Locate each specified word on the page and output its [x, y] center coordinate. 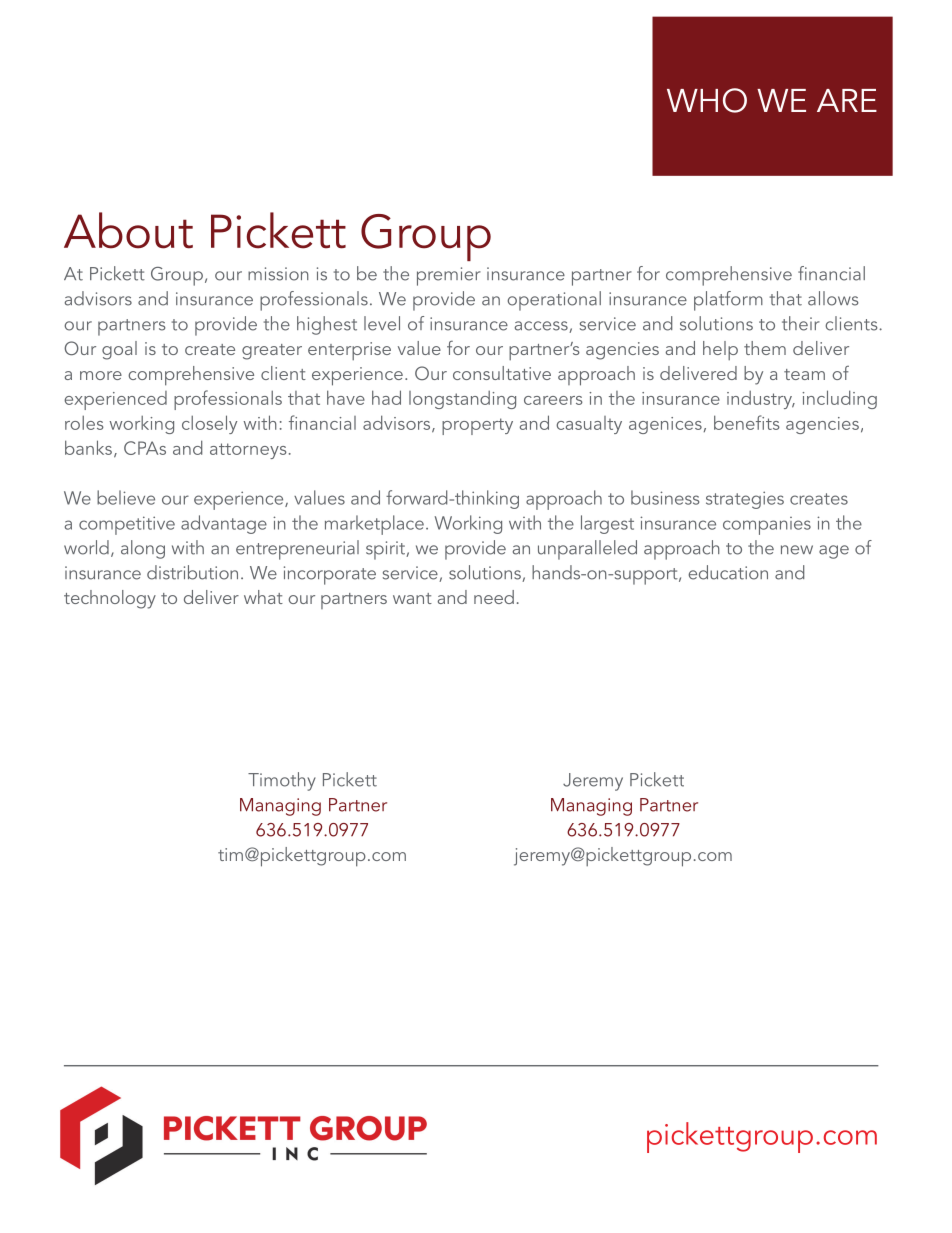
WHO [707, 100]
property [477, 426]
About [128, 230]
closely [209, 424]
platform [728, 301]
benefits [747, 422]
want [412, 598]
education [728, 572]
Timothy [282, 781]
